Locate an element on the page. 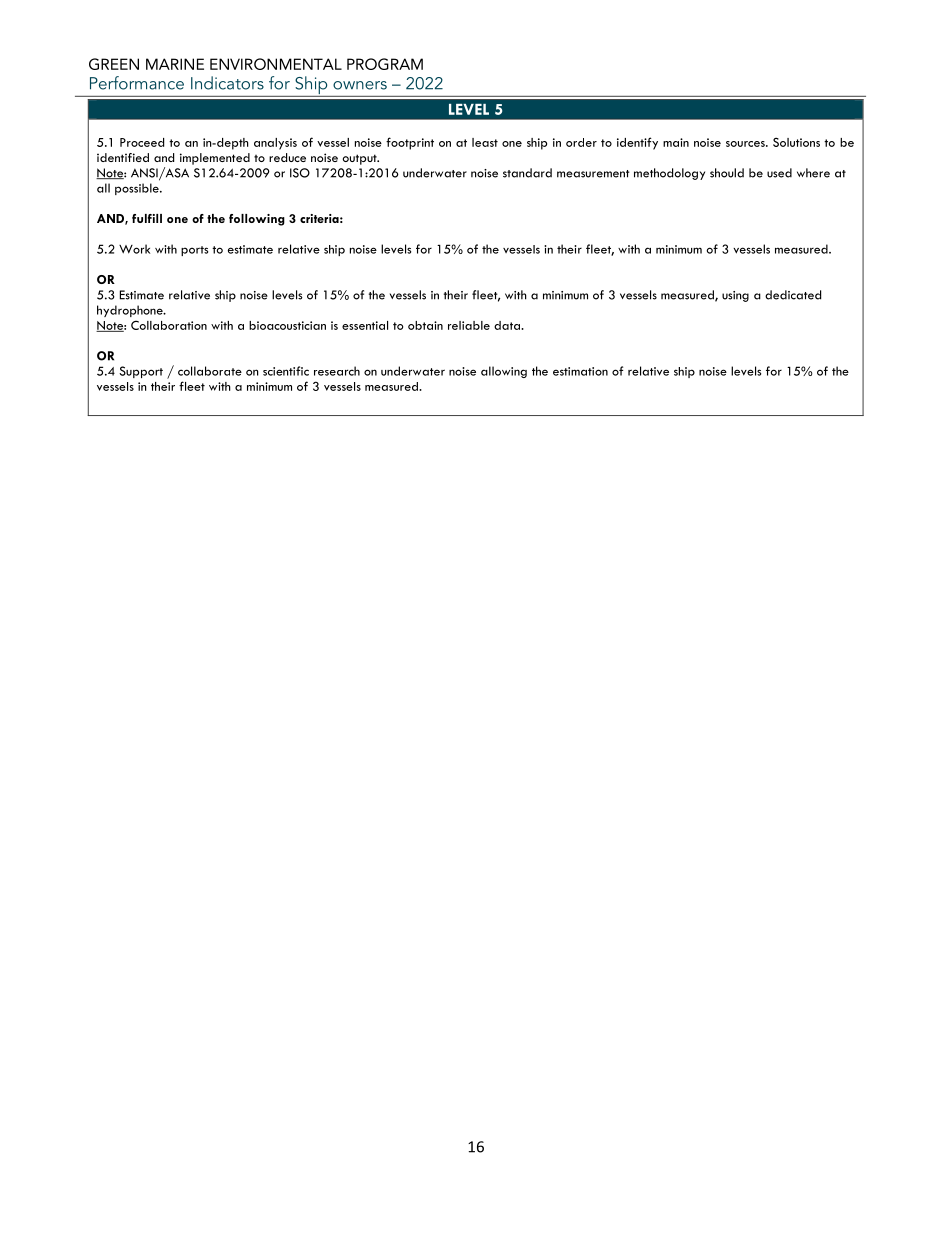 The height and width of the document is (1233, 952). collaborate is located at coordinates (210, 371).
